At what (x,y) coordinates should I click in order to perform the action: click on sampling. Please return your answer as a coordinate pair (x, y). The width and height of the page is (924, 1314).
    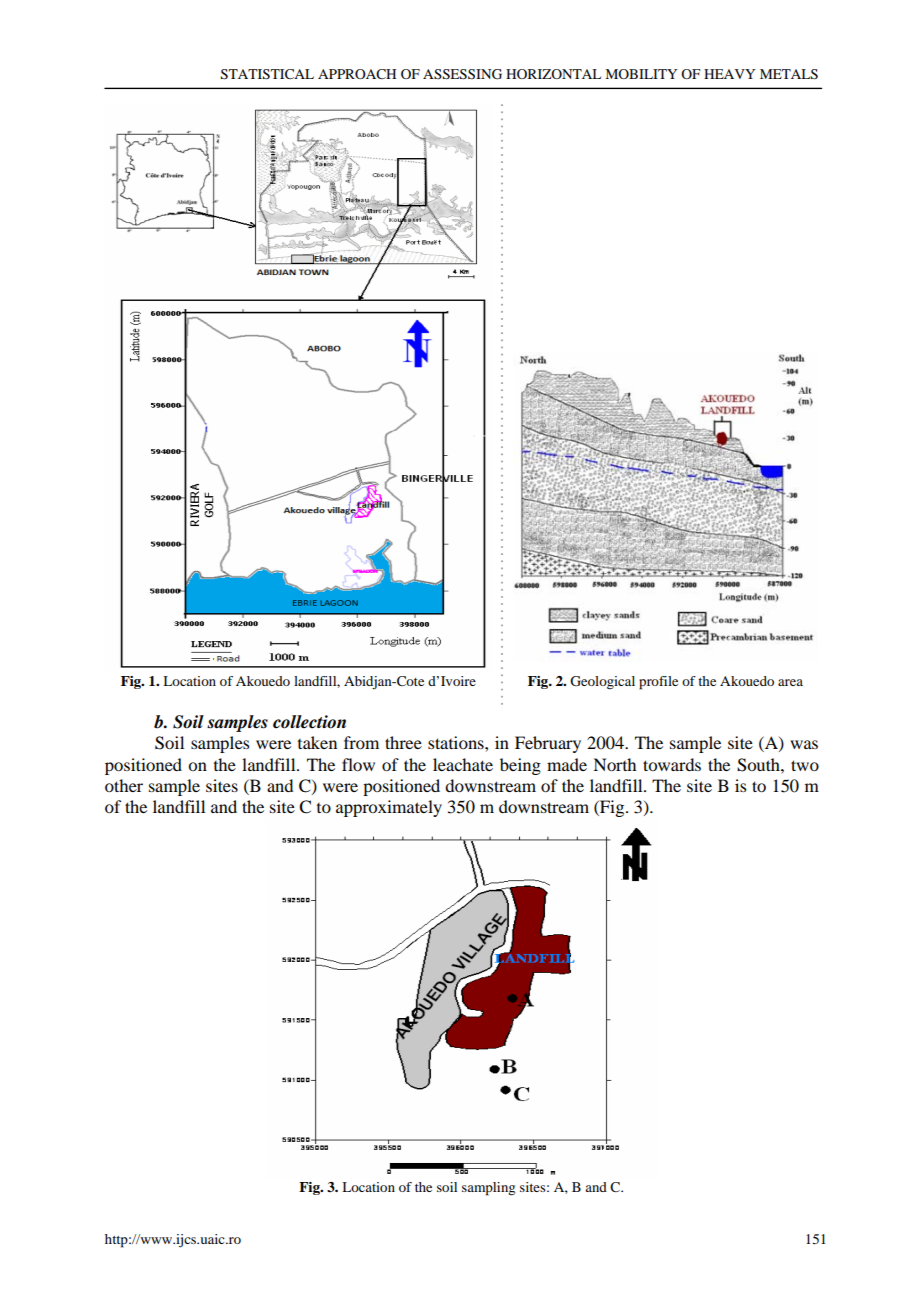
    Looking at the image, I should click on (488, 1189).
